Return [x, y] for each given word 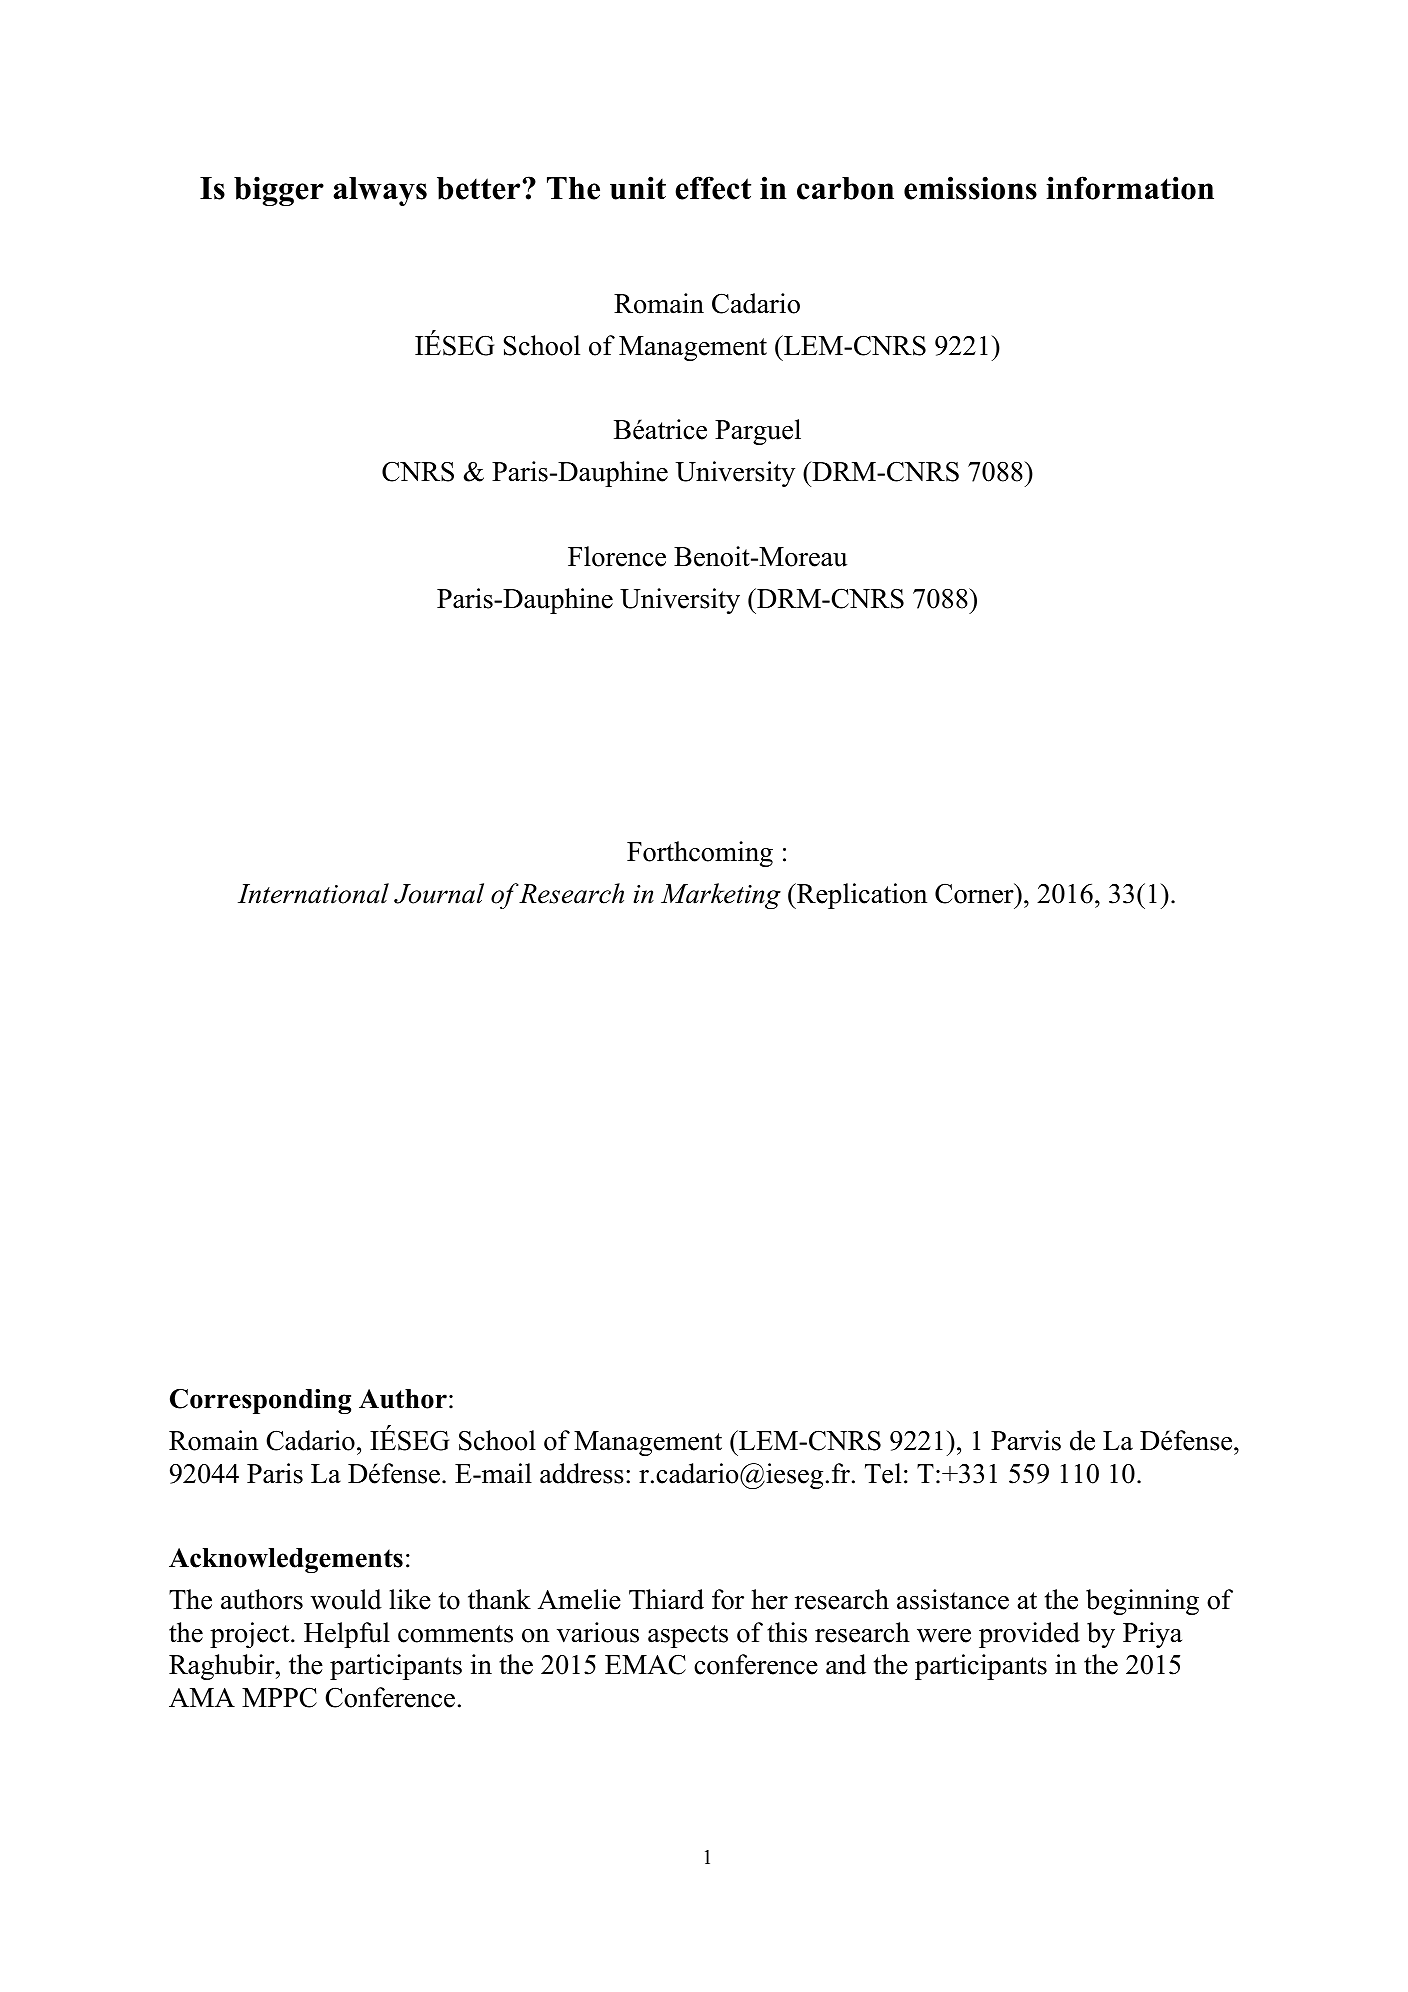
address [582, 1473]
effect [713, 188]
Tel [883, 1473]
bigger [279, 191]
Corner [975, 893]
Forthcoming [700, 854]
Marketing [721, 896]
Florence [617, 556]
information [1130, 188]
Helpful [347, 1635]
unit [638, 188]
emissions [970, 188]
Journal [439, 893]
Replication [861, 896]
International [313, 893]
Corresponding [260, 1401]
